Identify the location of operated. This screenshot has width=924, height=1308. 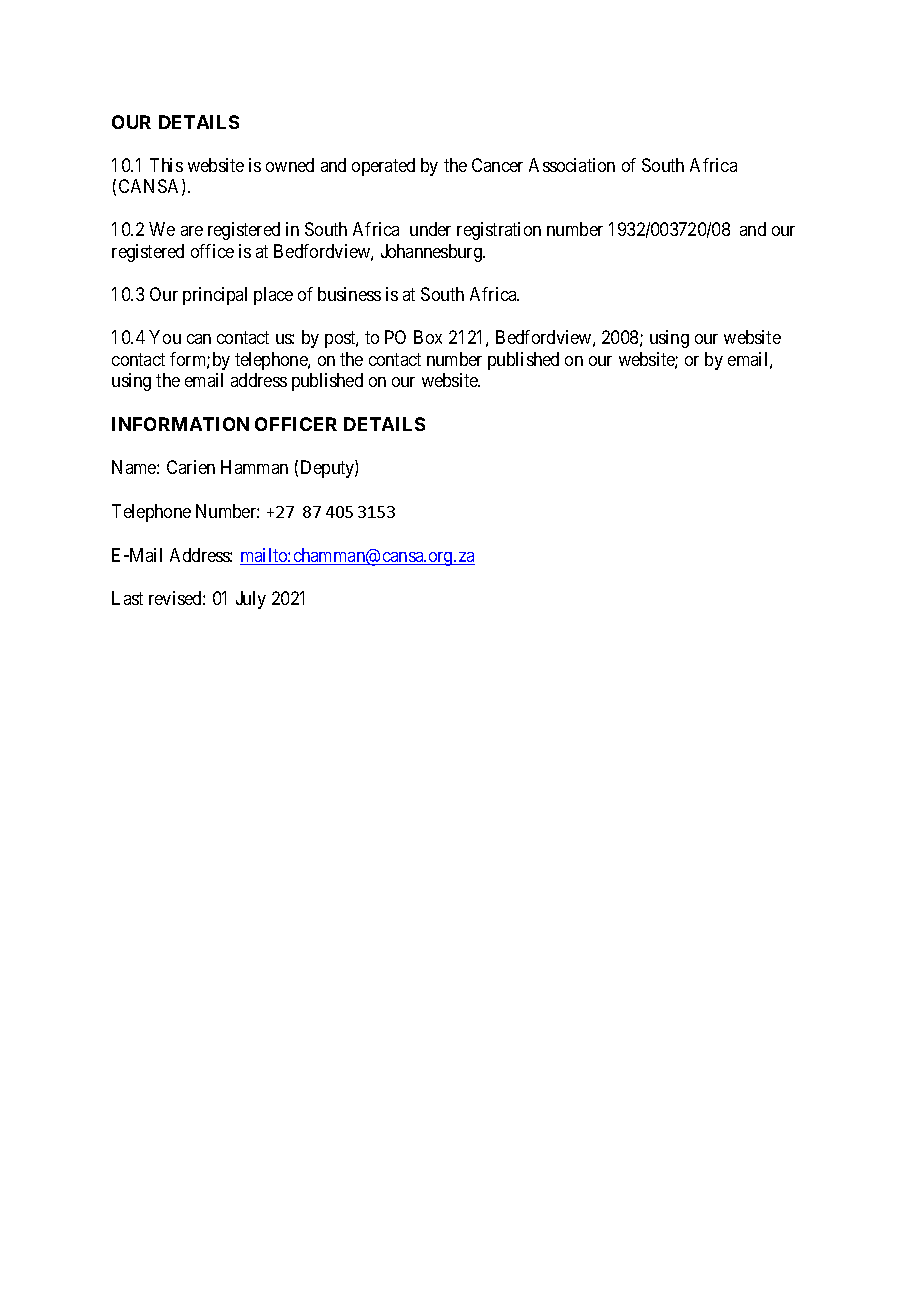
(383, 167).
